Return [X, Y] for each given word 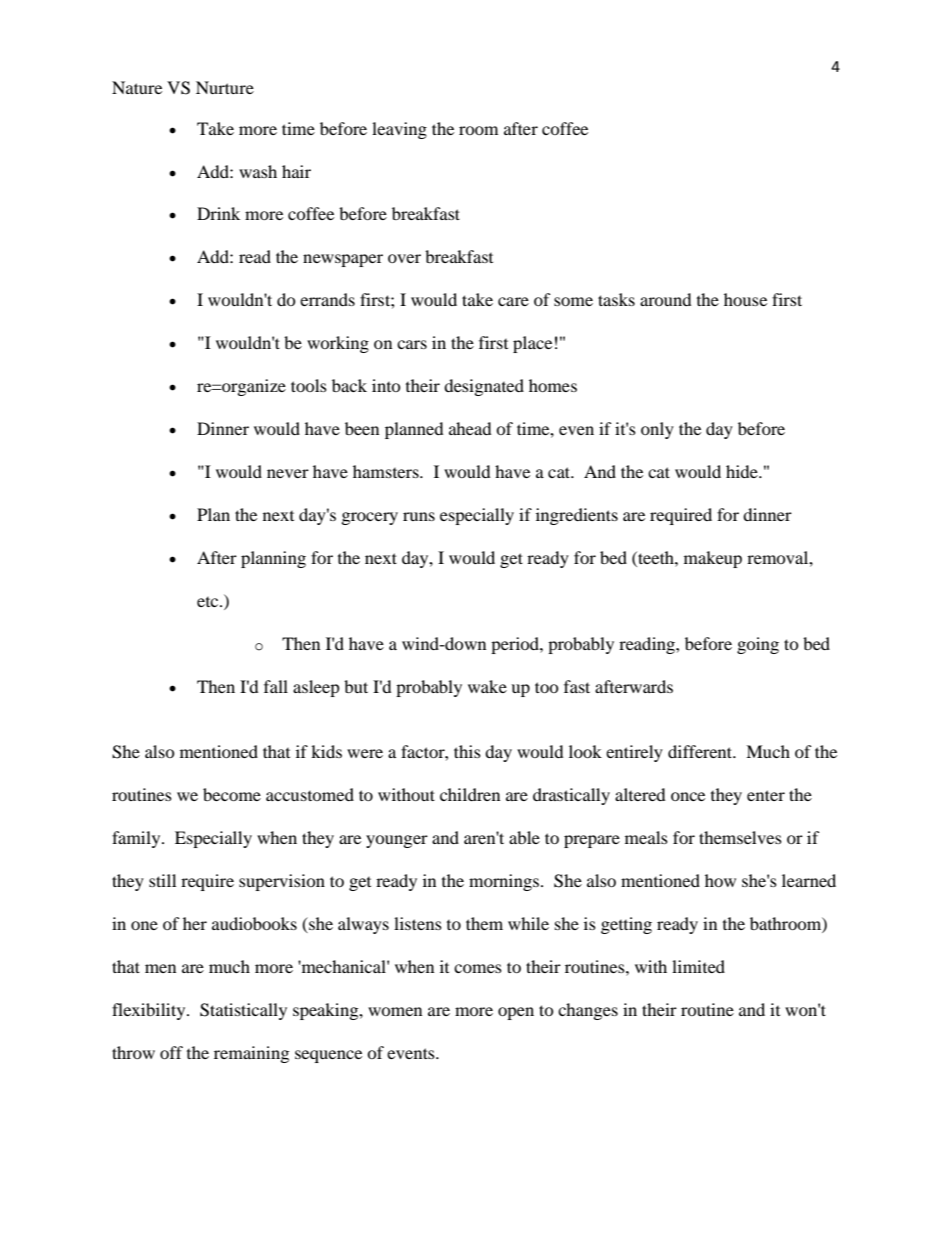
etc [209, 602]
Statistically [243, 1011]
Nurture [225, 87]
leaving [399, 130]
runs [419, 516]
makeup [713, 559]
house [745, 299]
